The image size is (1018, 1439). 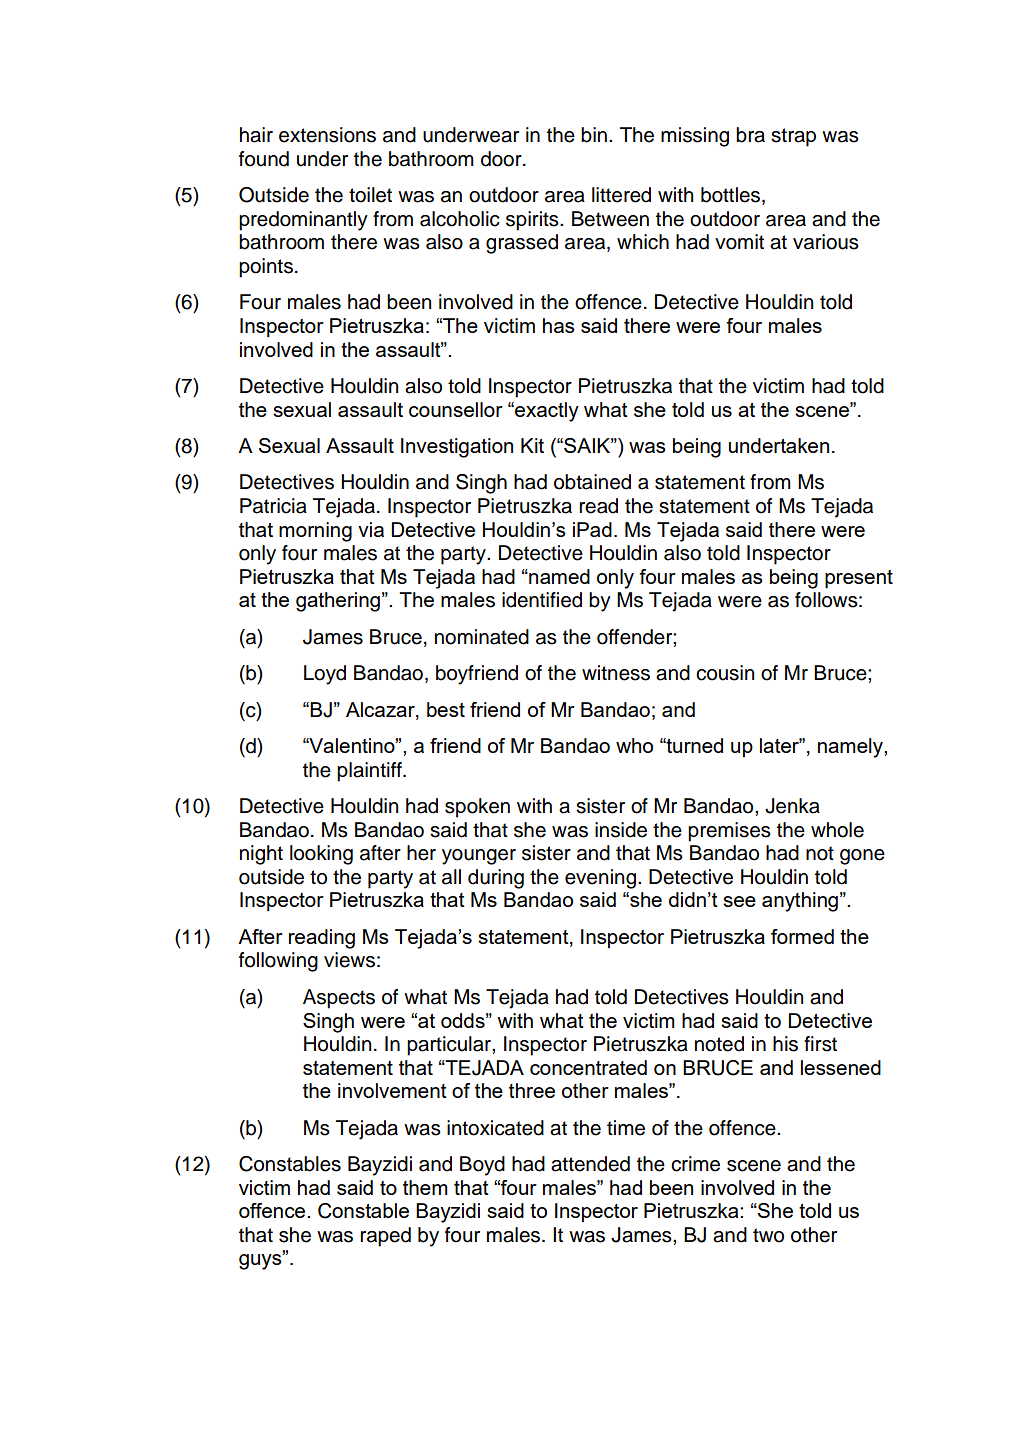 What do you see at coordinates (327, 135) in the screenshot?
I see `extensions` at bounding box center [327, 135].
